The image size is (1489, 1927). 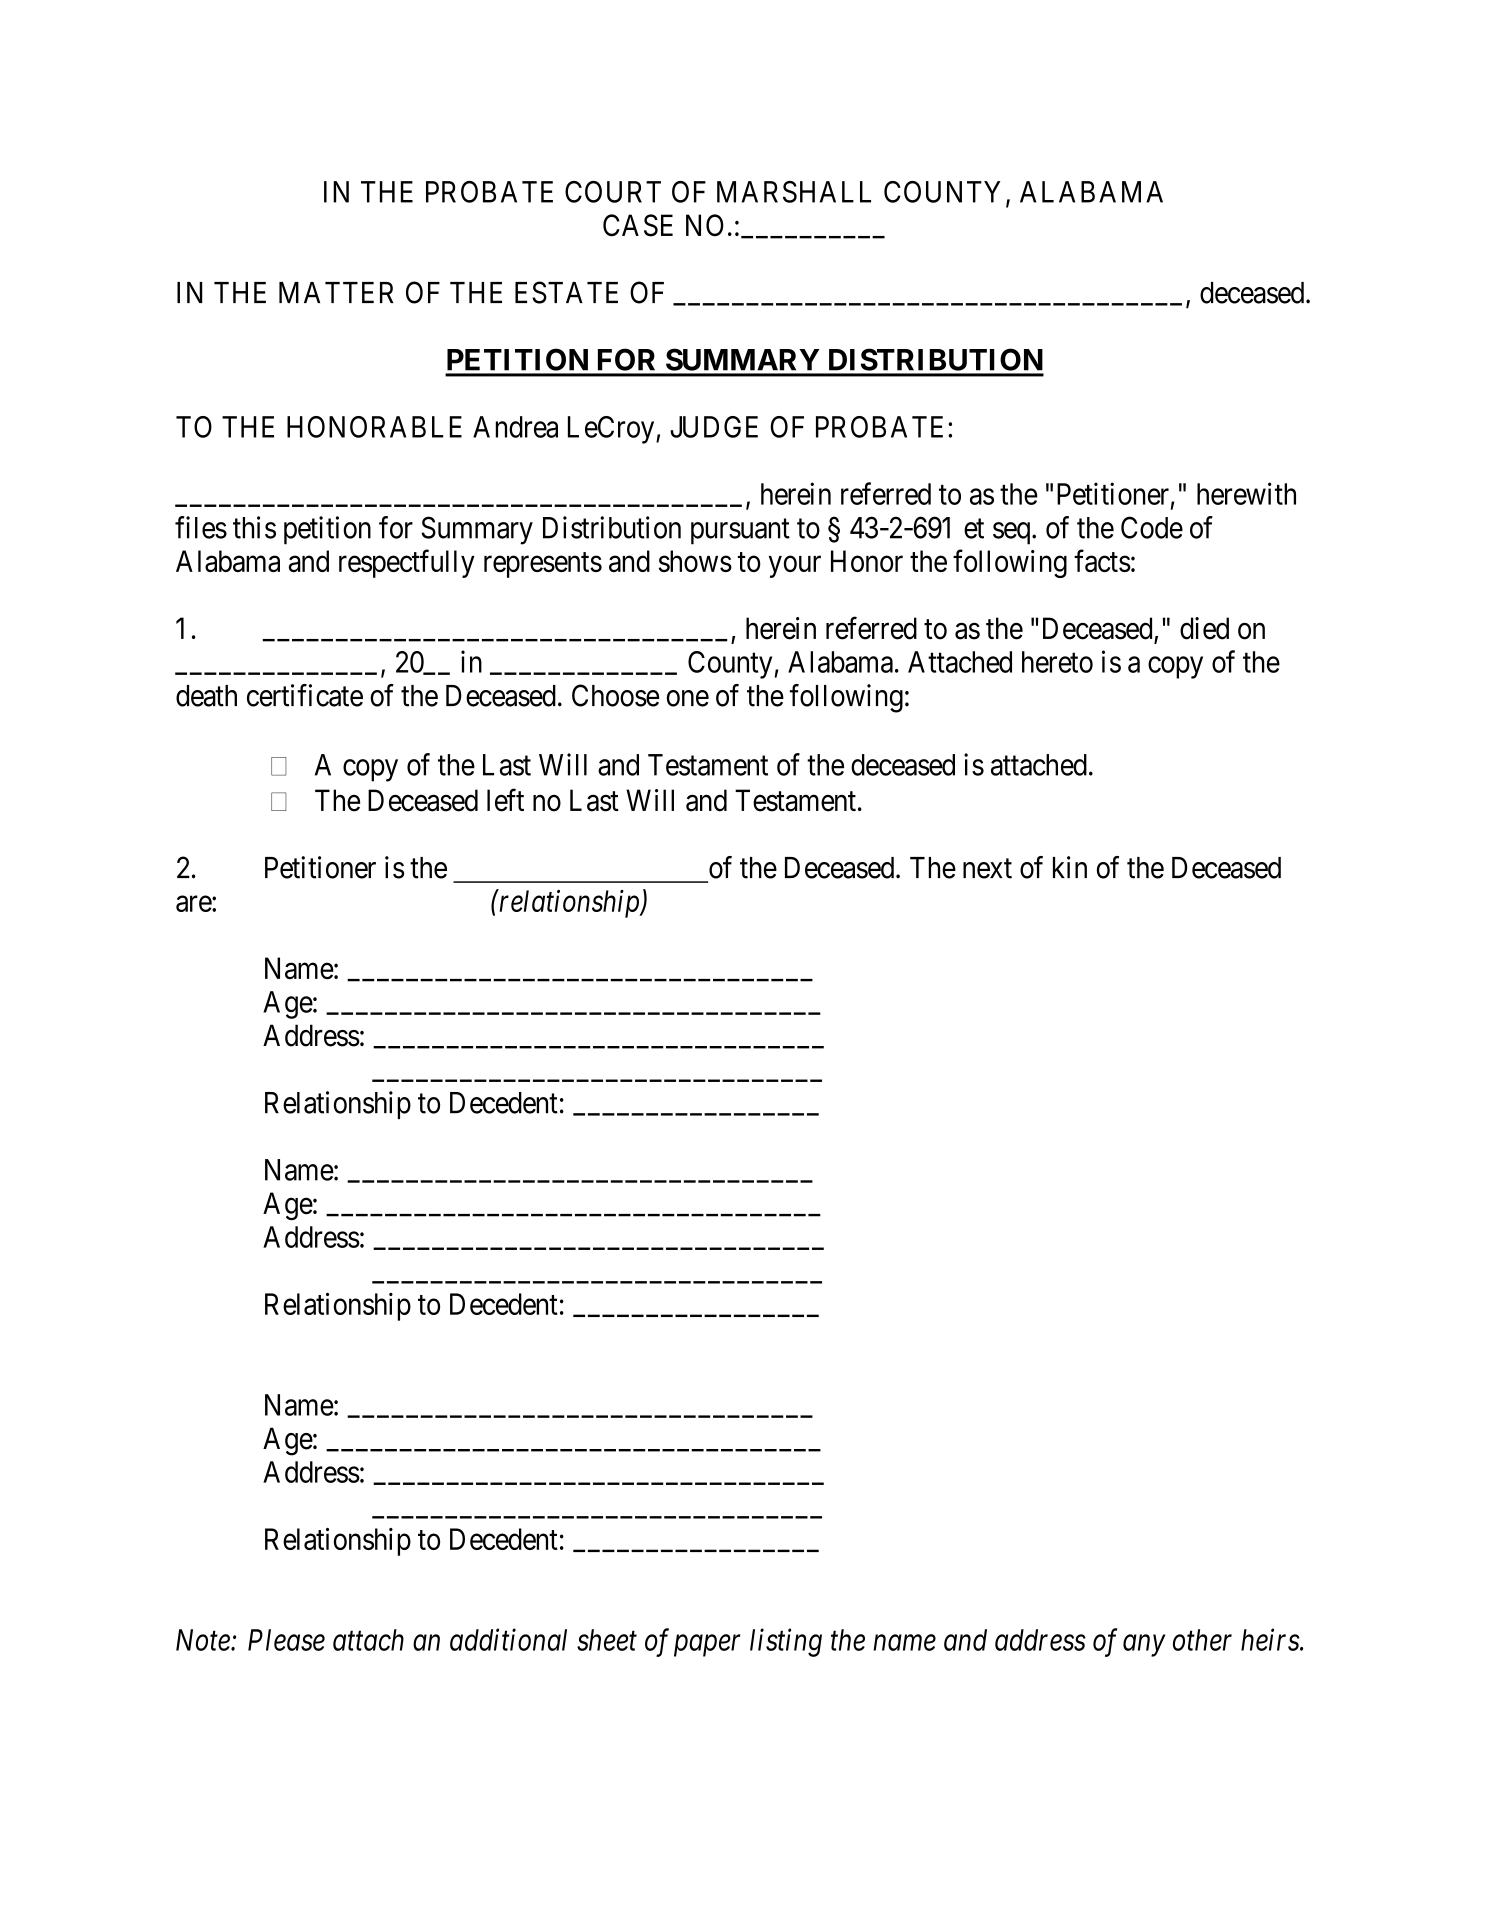 What do you see at coordinates (1070, 867) in the screenshot?
I see `kin` at bounding box center [1070, 867].
